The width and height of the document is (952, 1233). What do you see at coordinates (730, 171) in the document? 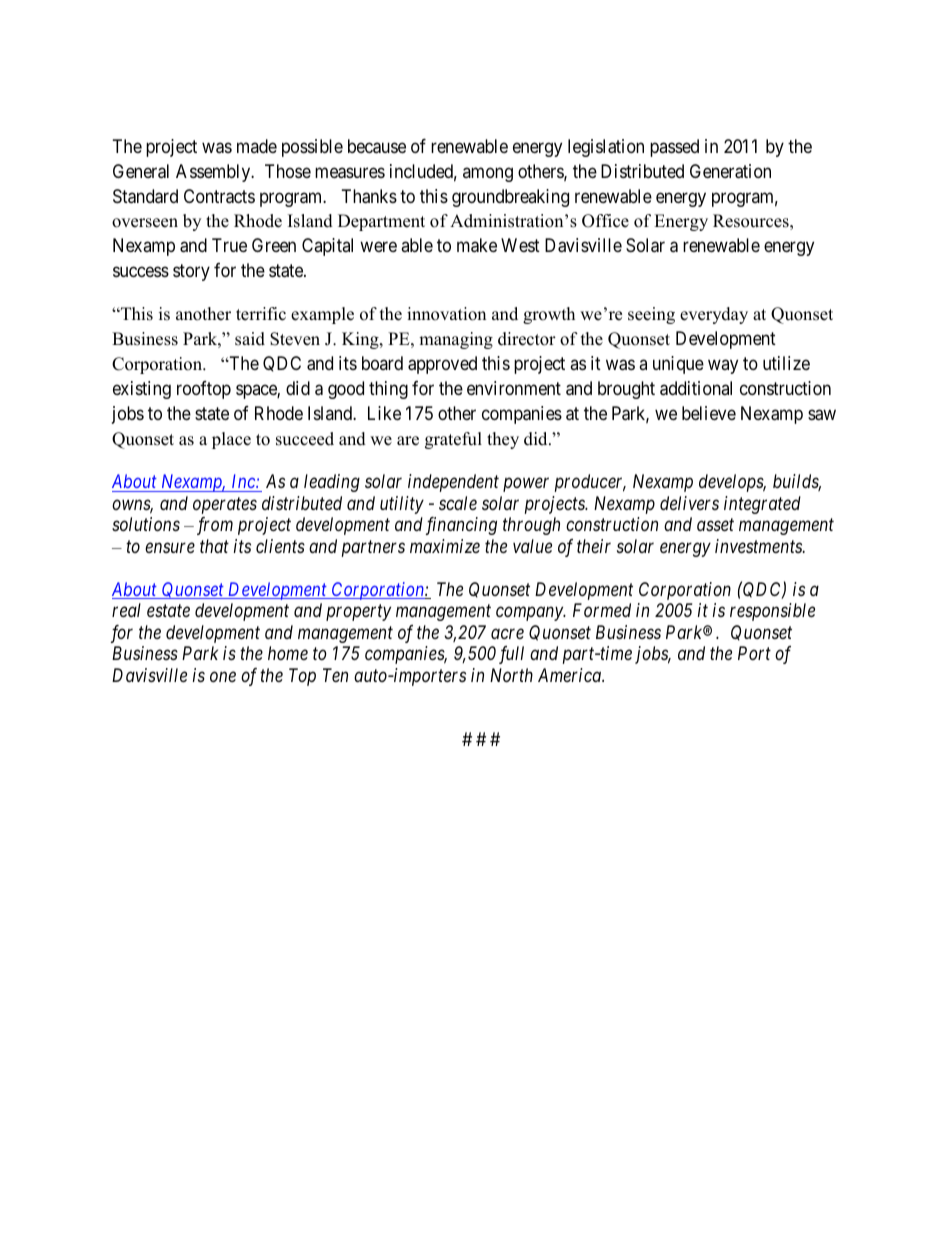
I see `Generation` at bounding box center [730, 171].
